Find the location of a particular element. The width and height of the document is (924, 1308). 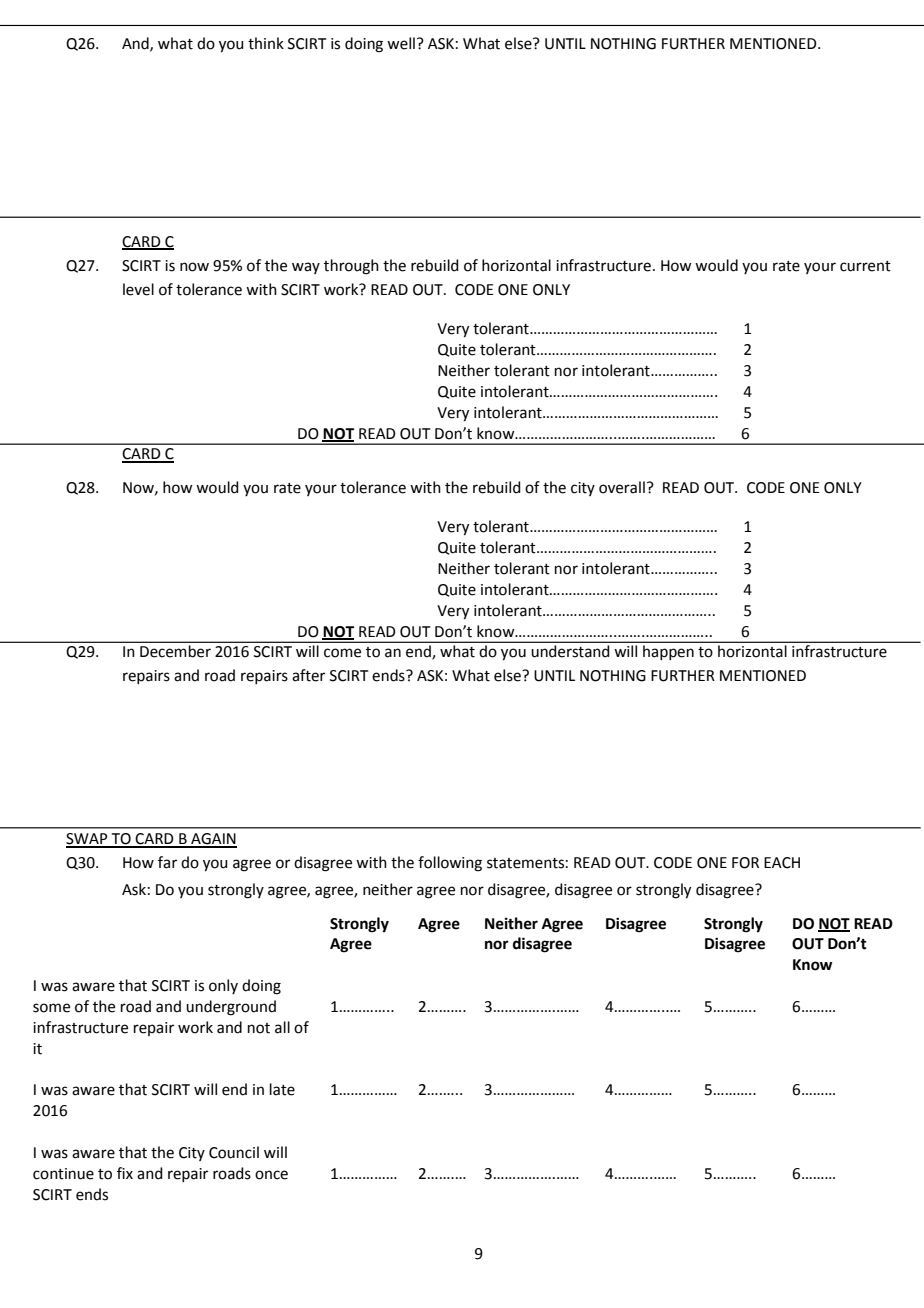

understand is located at coordinates (570, 651).
